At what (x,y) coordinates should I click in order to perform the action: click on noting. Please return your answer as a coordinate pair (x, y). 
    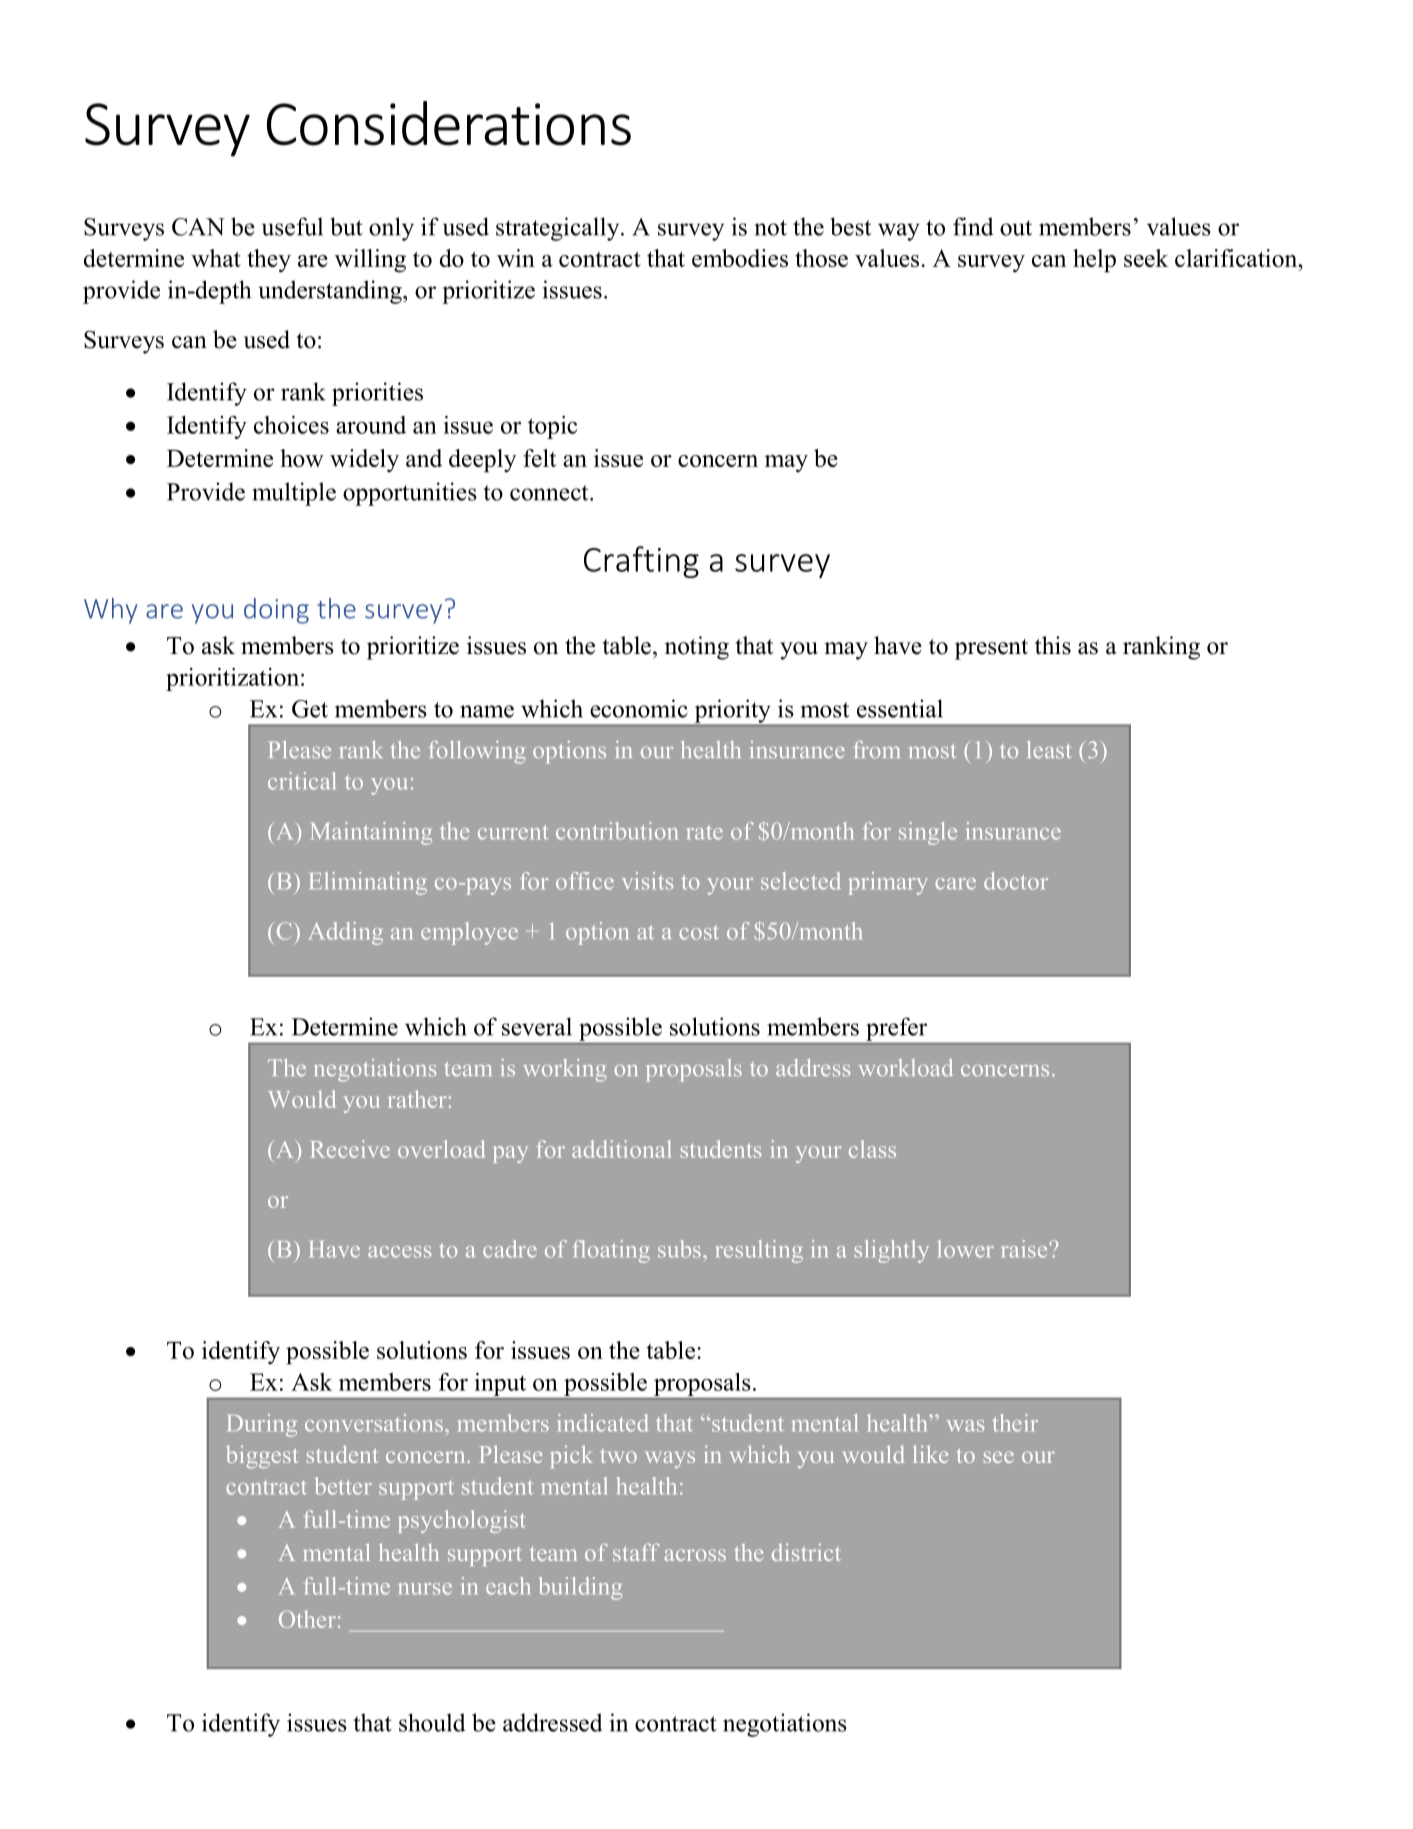
    Looking at the image, I should click on (697, 648).
